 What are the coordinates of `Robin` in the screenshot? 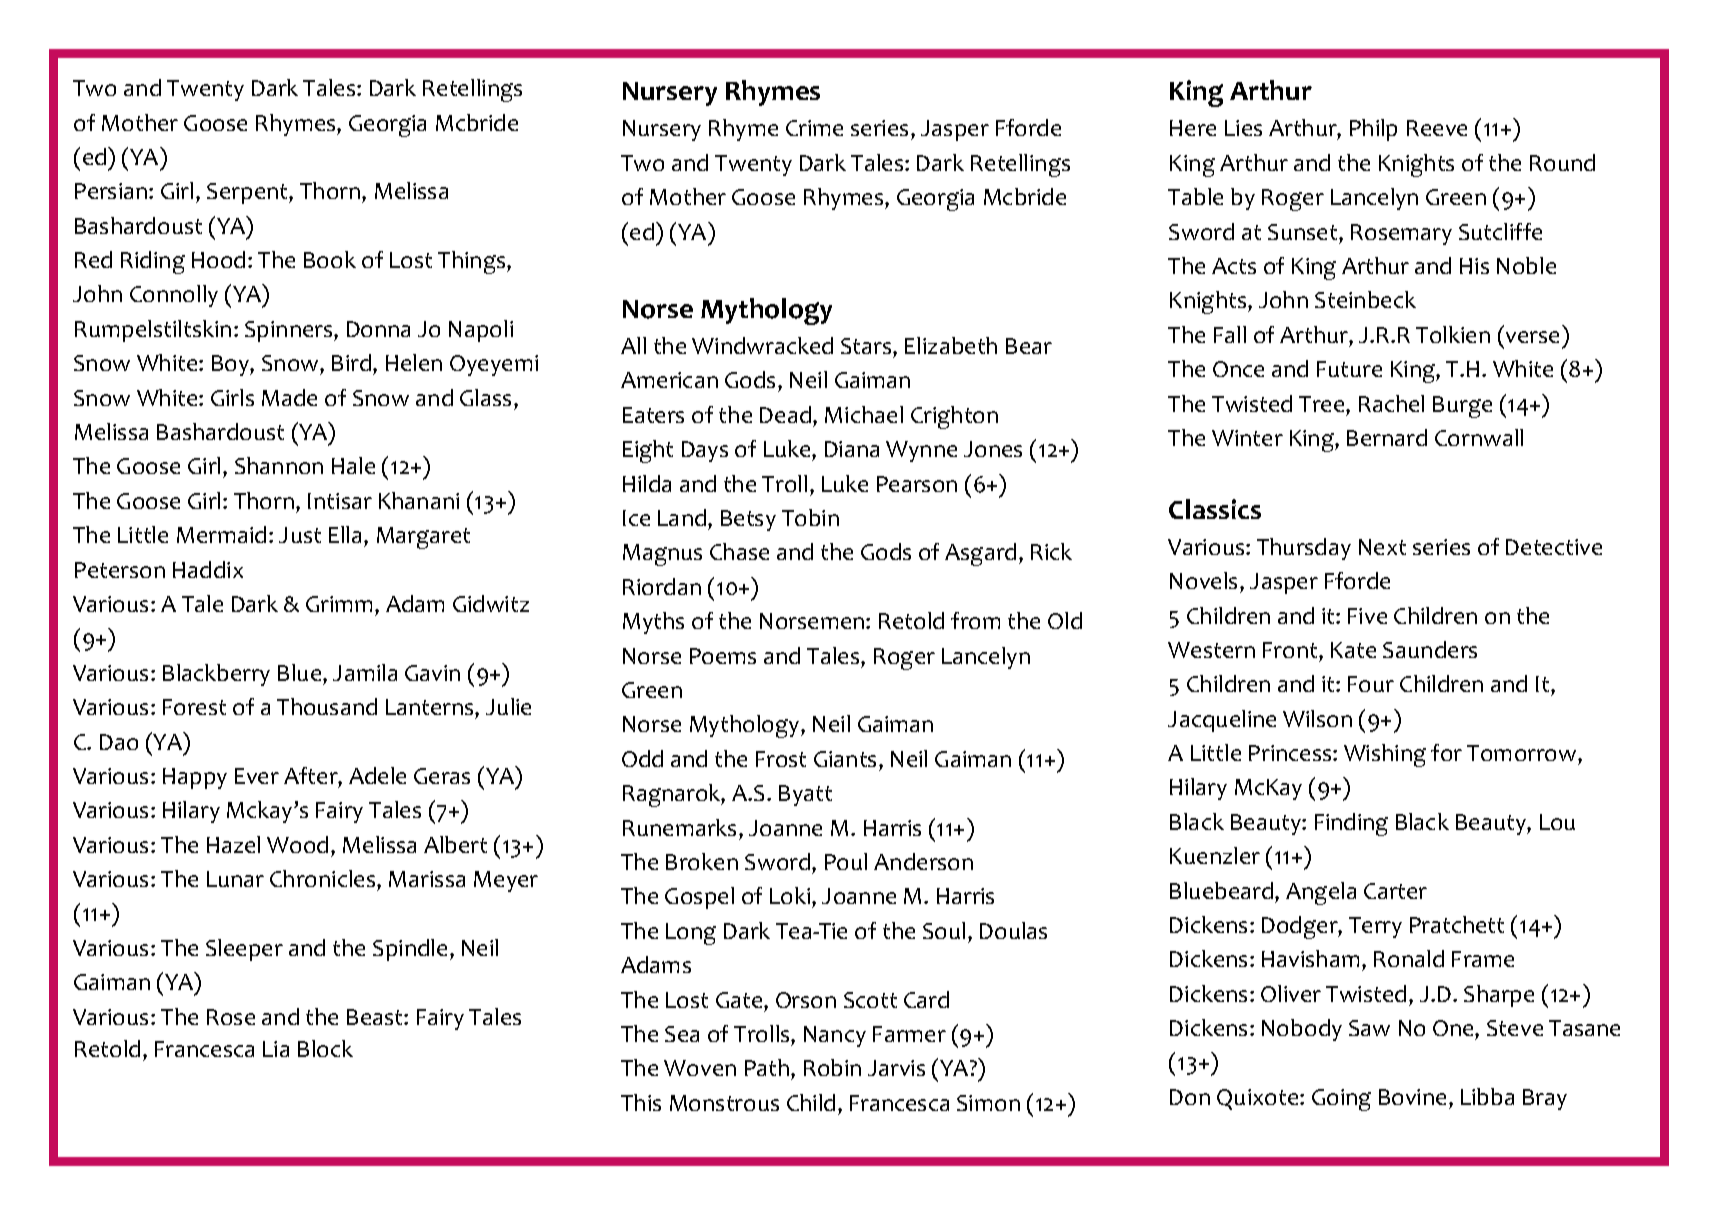 It's located at (832, 1067).
